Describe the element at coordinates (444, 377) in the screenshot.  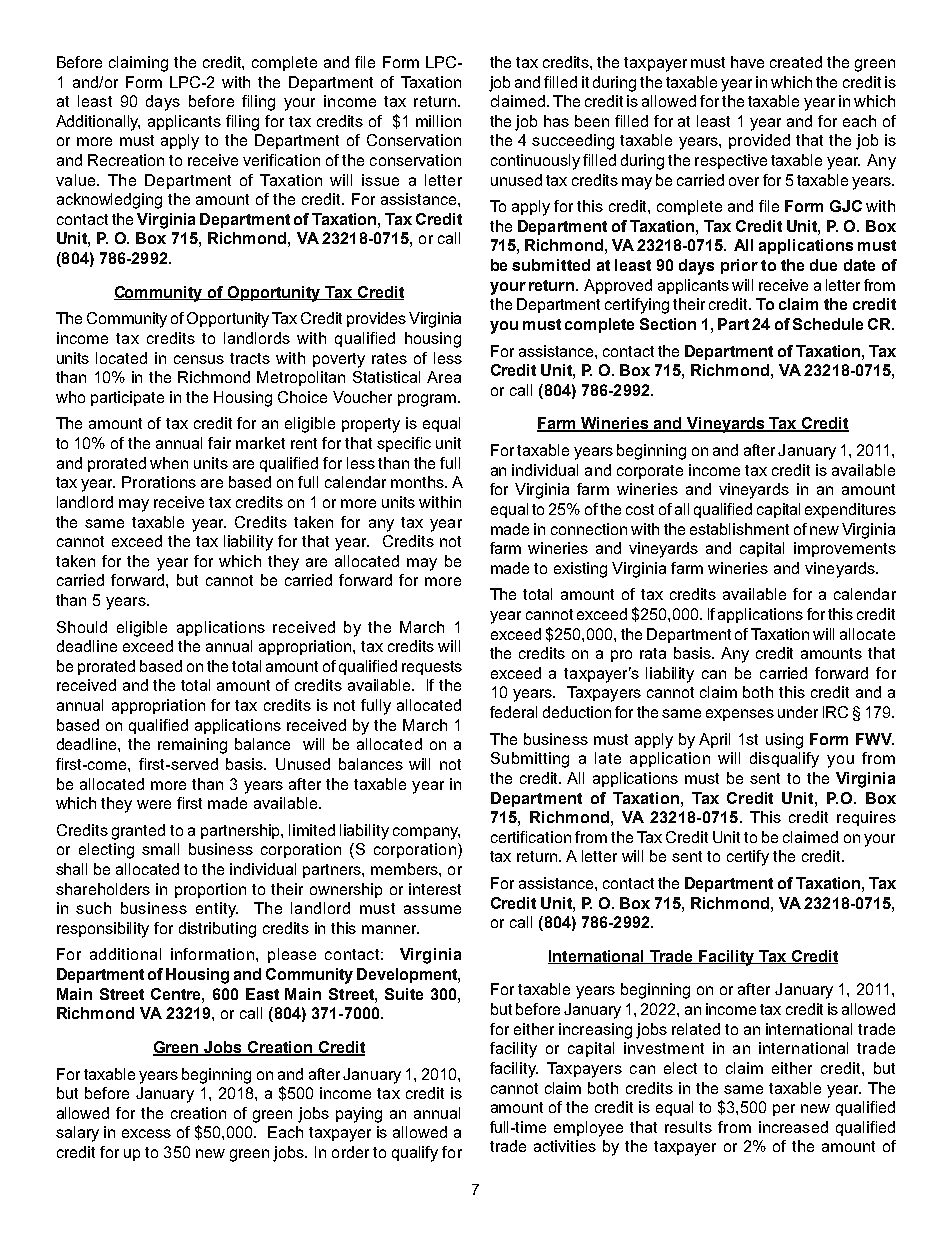
I see `Area` at that location.
